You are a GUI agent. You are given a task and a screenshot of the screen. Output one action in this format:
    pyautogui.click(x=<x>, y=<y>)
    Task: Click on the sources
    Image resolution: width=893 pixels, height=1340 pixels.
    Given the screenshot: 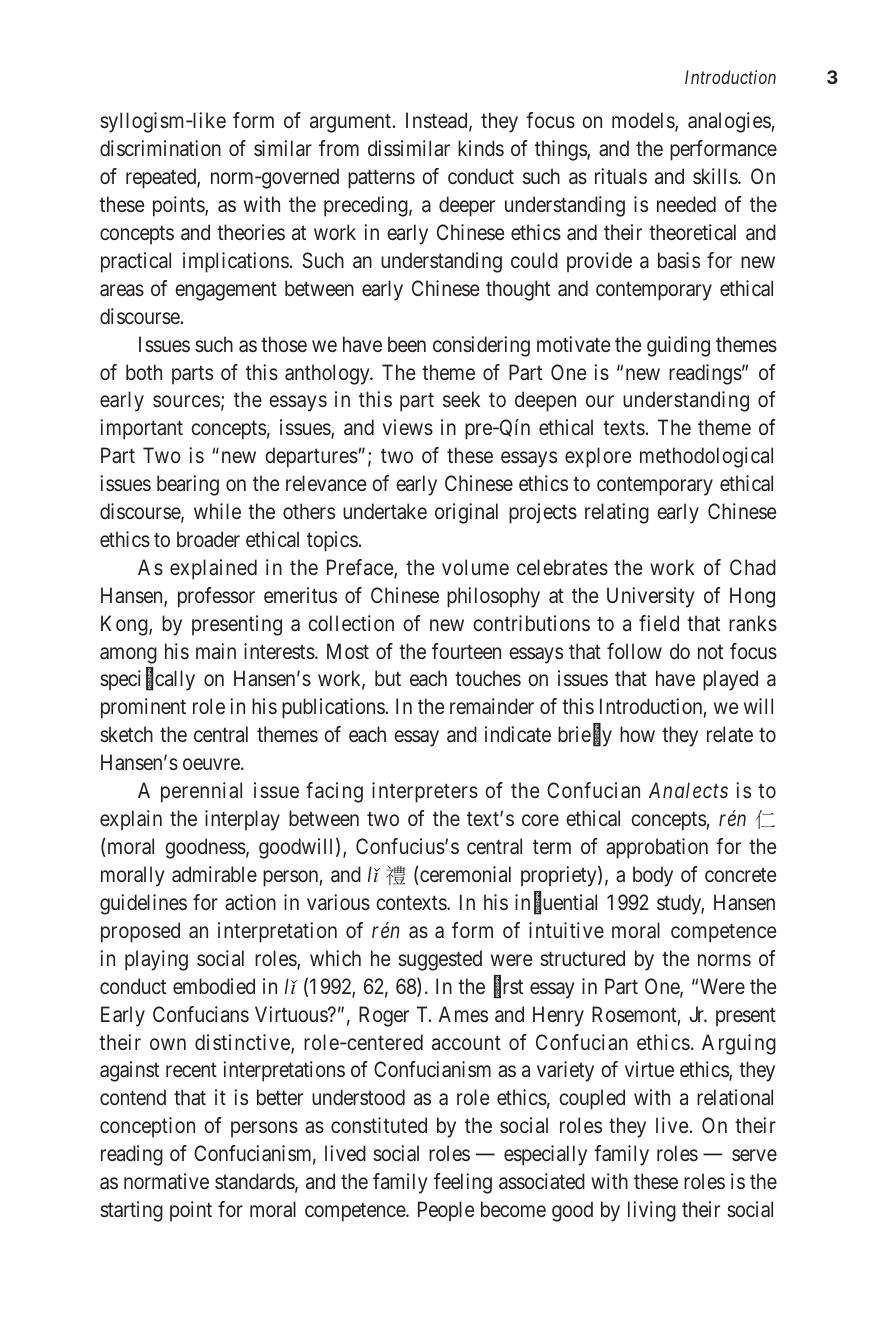 What is the action you would take?
    pyautogui.click(x=186, y=401)
